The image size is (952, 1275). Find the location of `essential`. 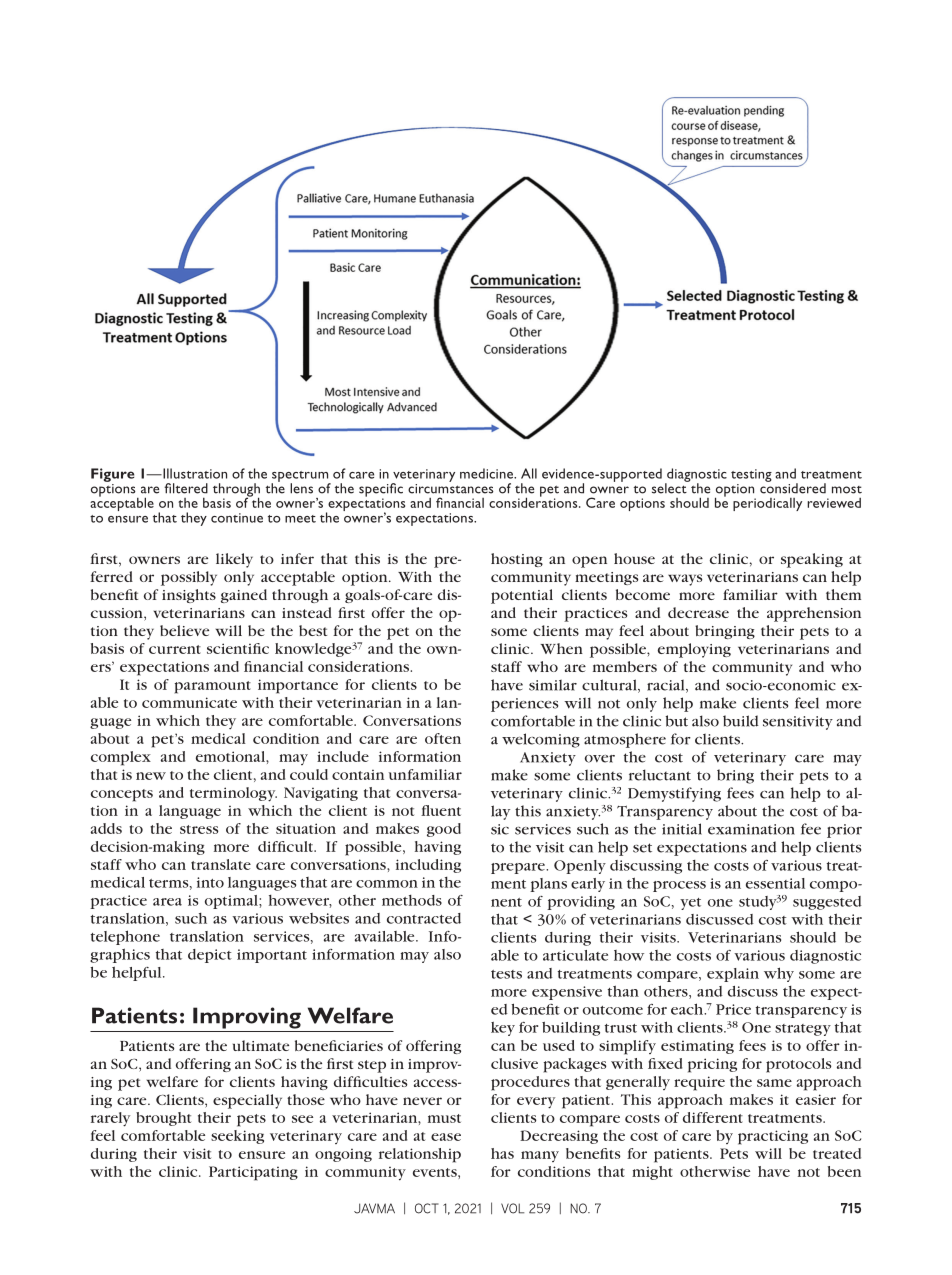

essential is located at coordinates (775, 883).
